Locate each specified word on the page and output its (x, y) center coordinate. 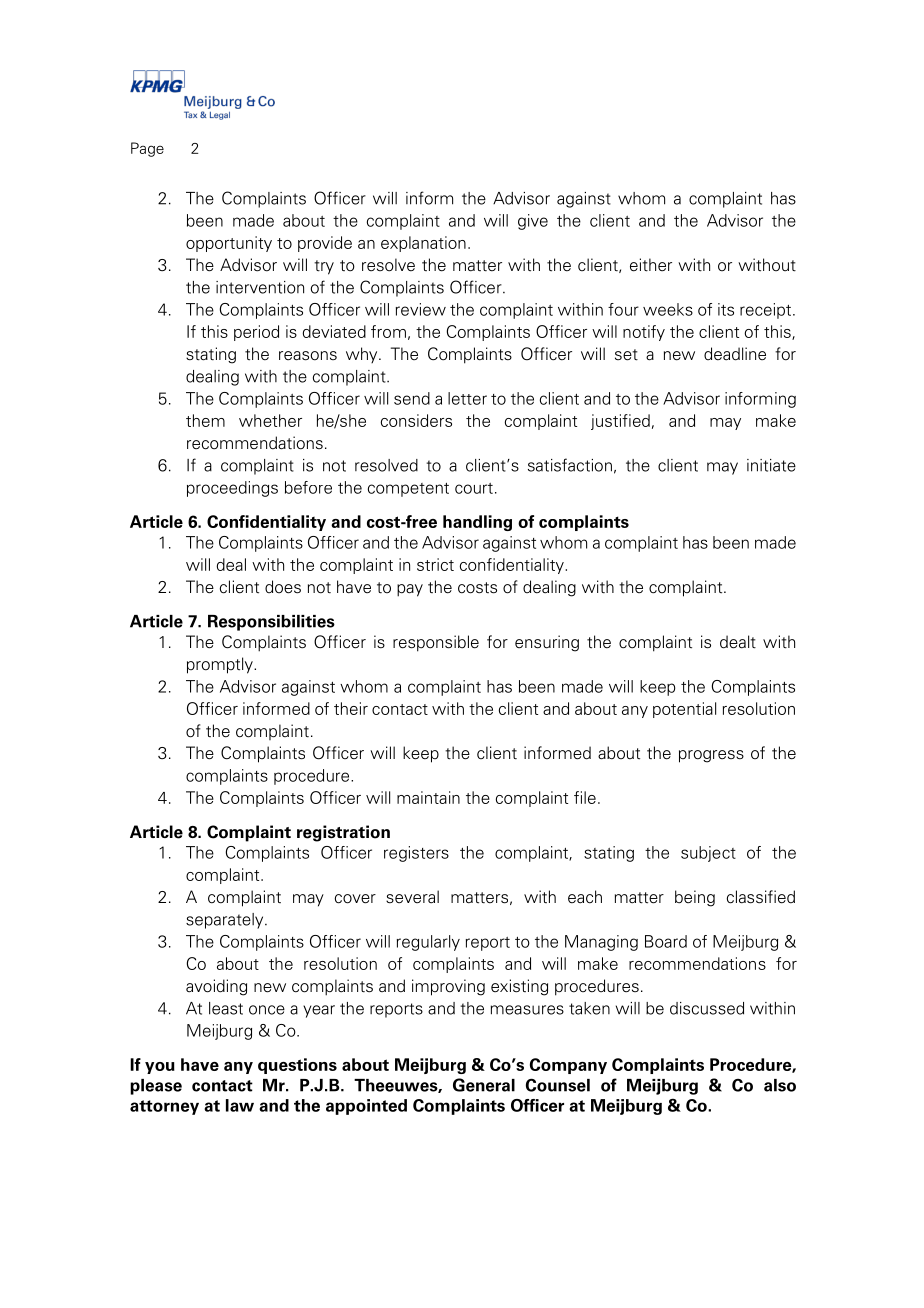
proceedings (232, 489)
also (780, 1085)
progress (711, 756)
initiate (771, 465)
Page (147, 149)
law (240, 1105)
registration (343, 833)
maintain (428, 797)
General (484, 1085)
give (533, 222)
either (651, 265)
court (474, 488)
